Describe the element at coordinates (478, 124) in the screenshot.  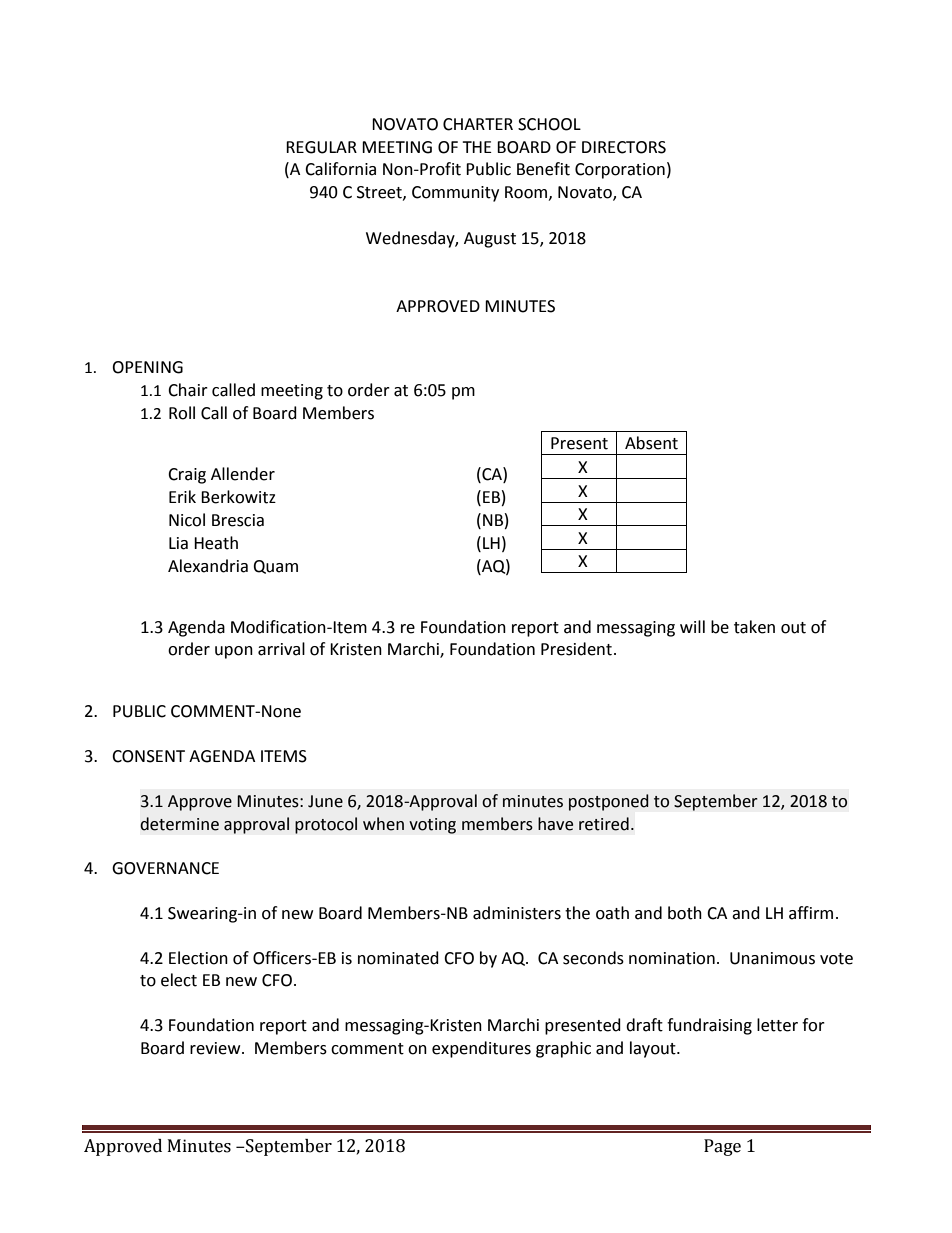
I see `CHARTER` at that location.
